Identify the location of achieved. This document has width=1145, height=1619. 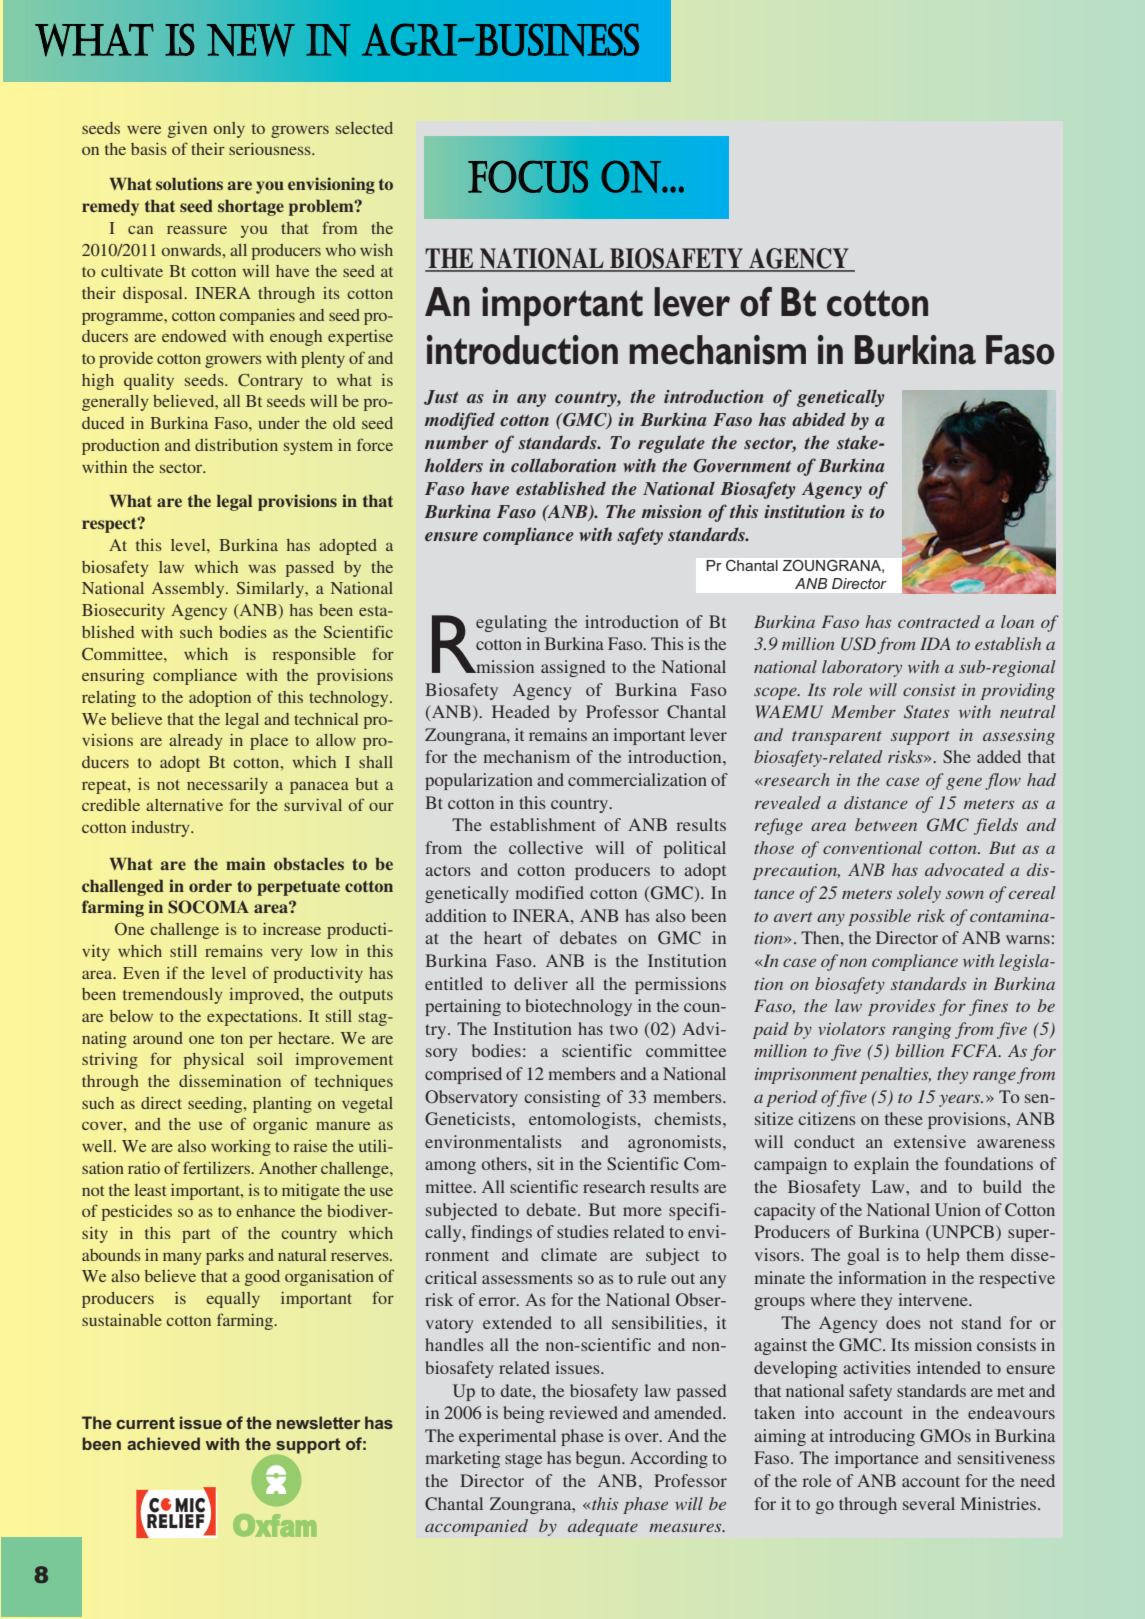
(163, 1443).
